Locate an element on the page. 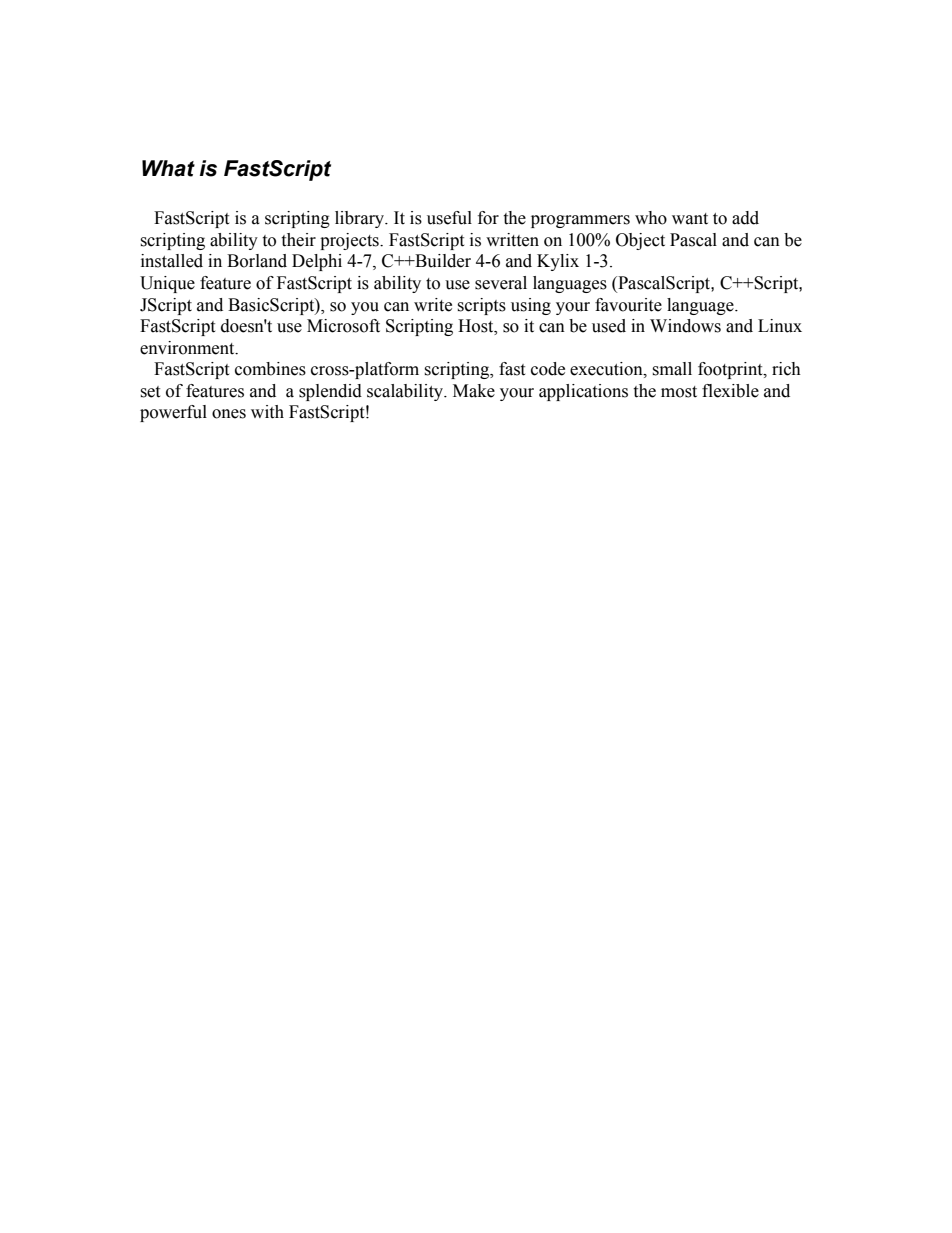 The width and height of the page is (952, 1233). add is located at coordinates (745, 218).
